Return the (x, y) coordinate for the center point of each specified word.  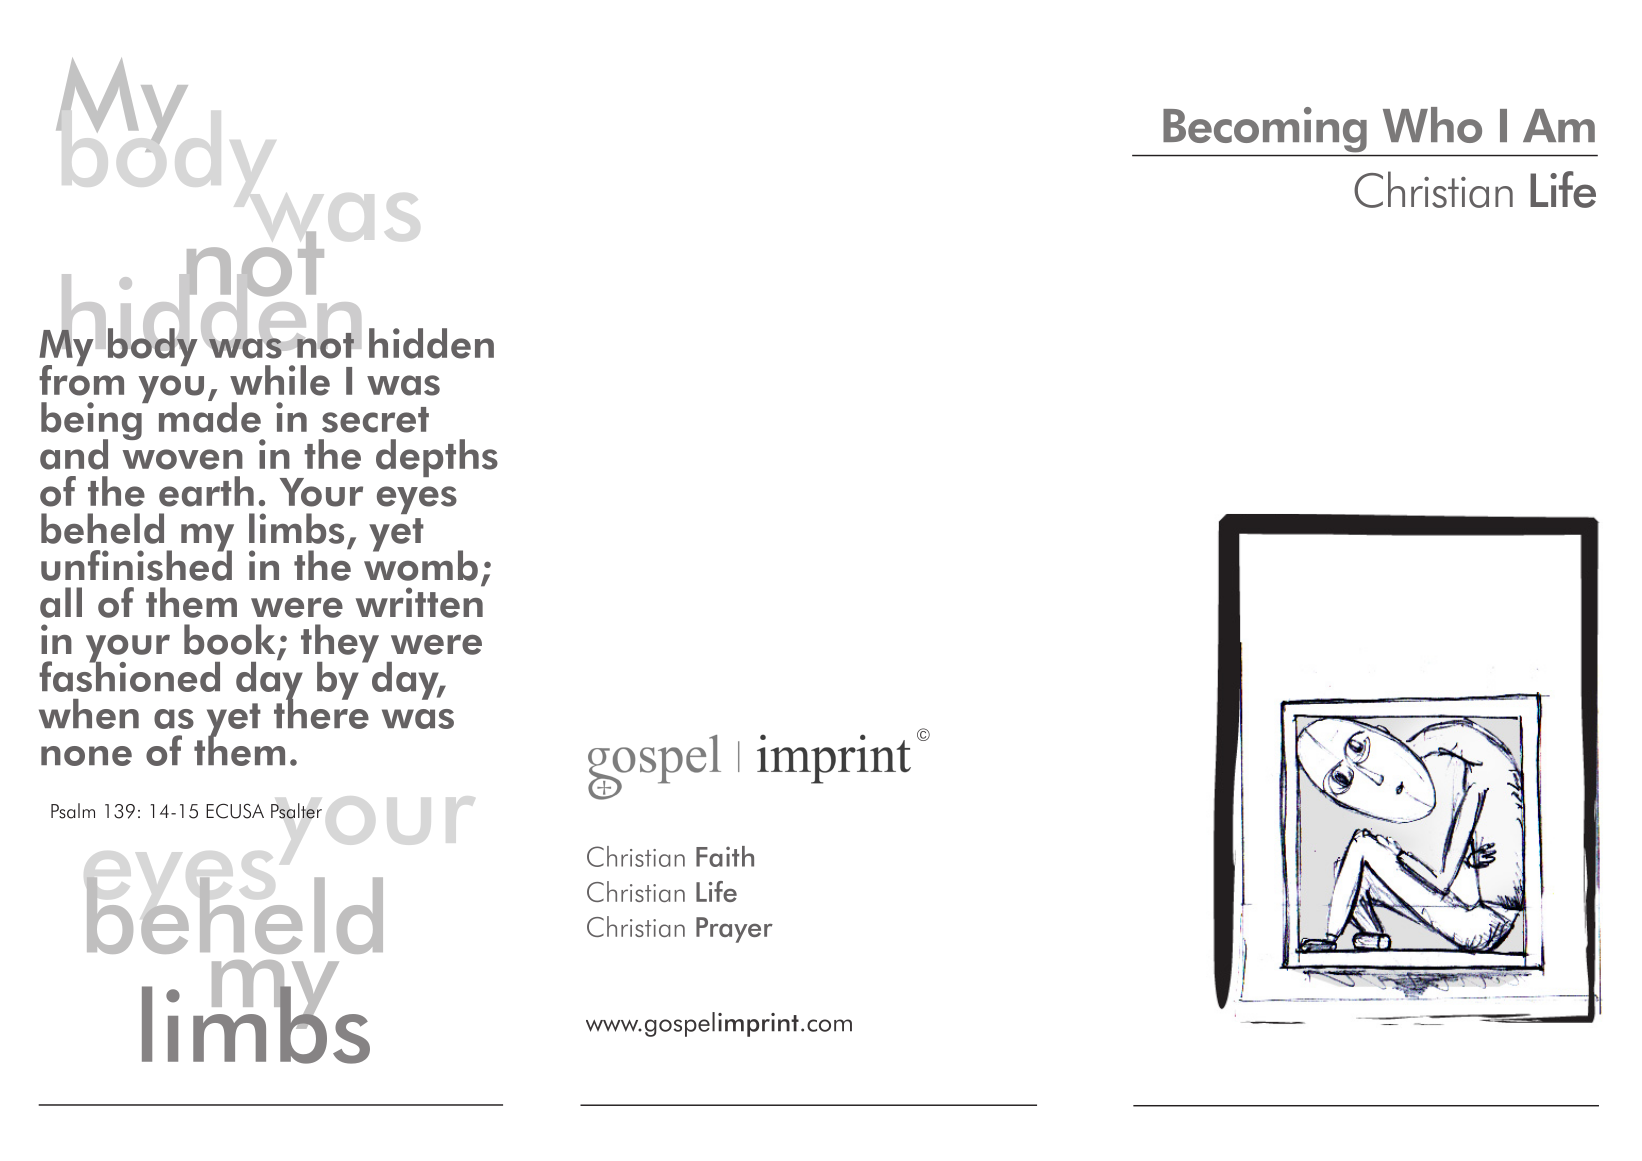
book (229, 639)
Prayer (734, 930)
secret (375, 420)
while (280, 380)
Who (1432, 125)
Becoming (1265, 129)
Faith (725, 856)
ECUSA (235, 811)
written (420, 601)
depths (437, 458)
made (210, 416)
